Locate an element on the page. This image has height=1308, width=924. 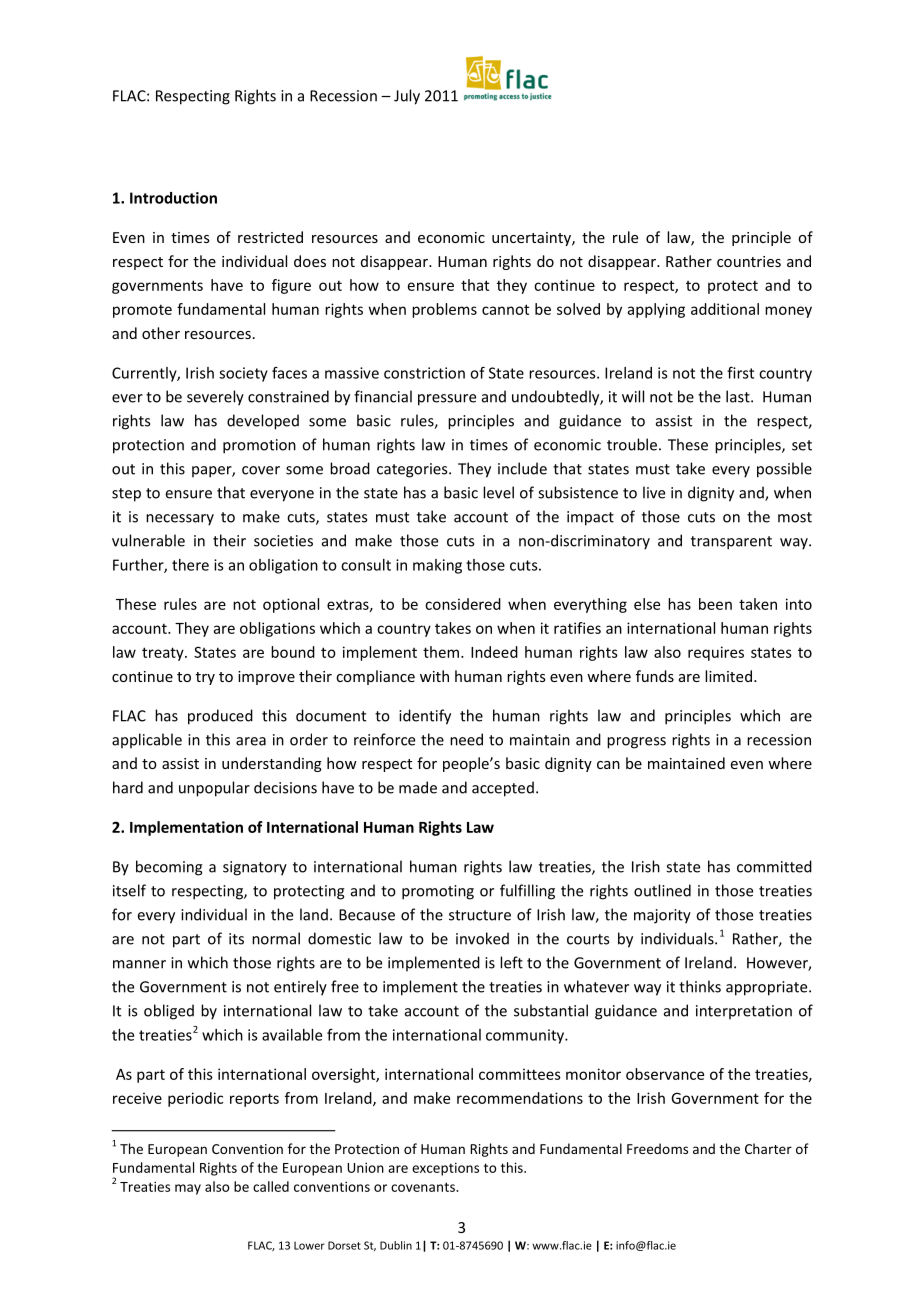
normal is located at coordinates (276, 938).
